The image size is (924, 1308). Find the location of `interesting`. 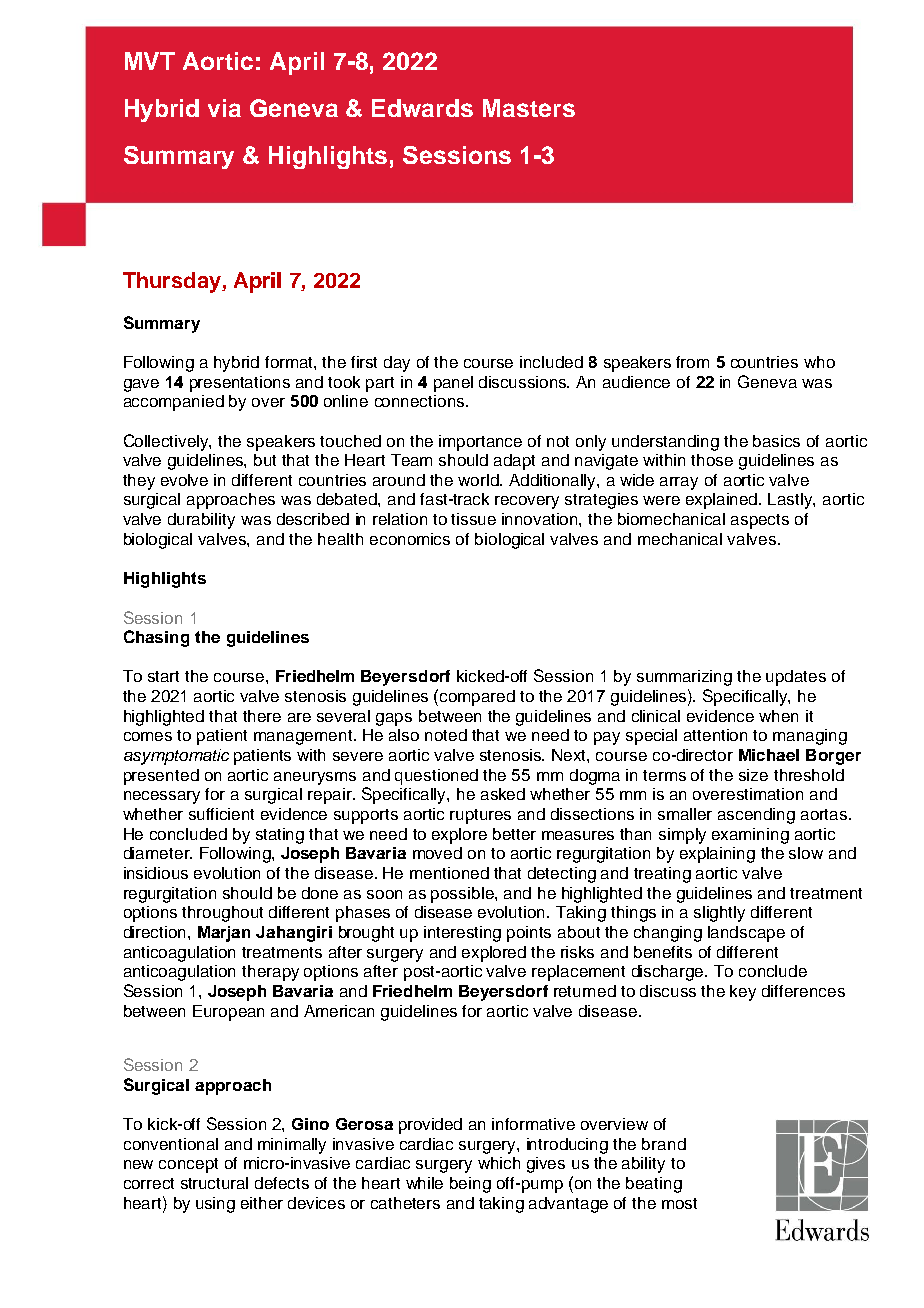

interesting is located at coordinates (462, 934).
